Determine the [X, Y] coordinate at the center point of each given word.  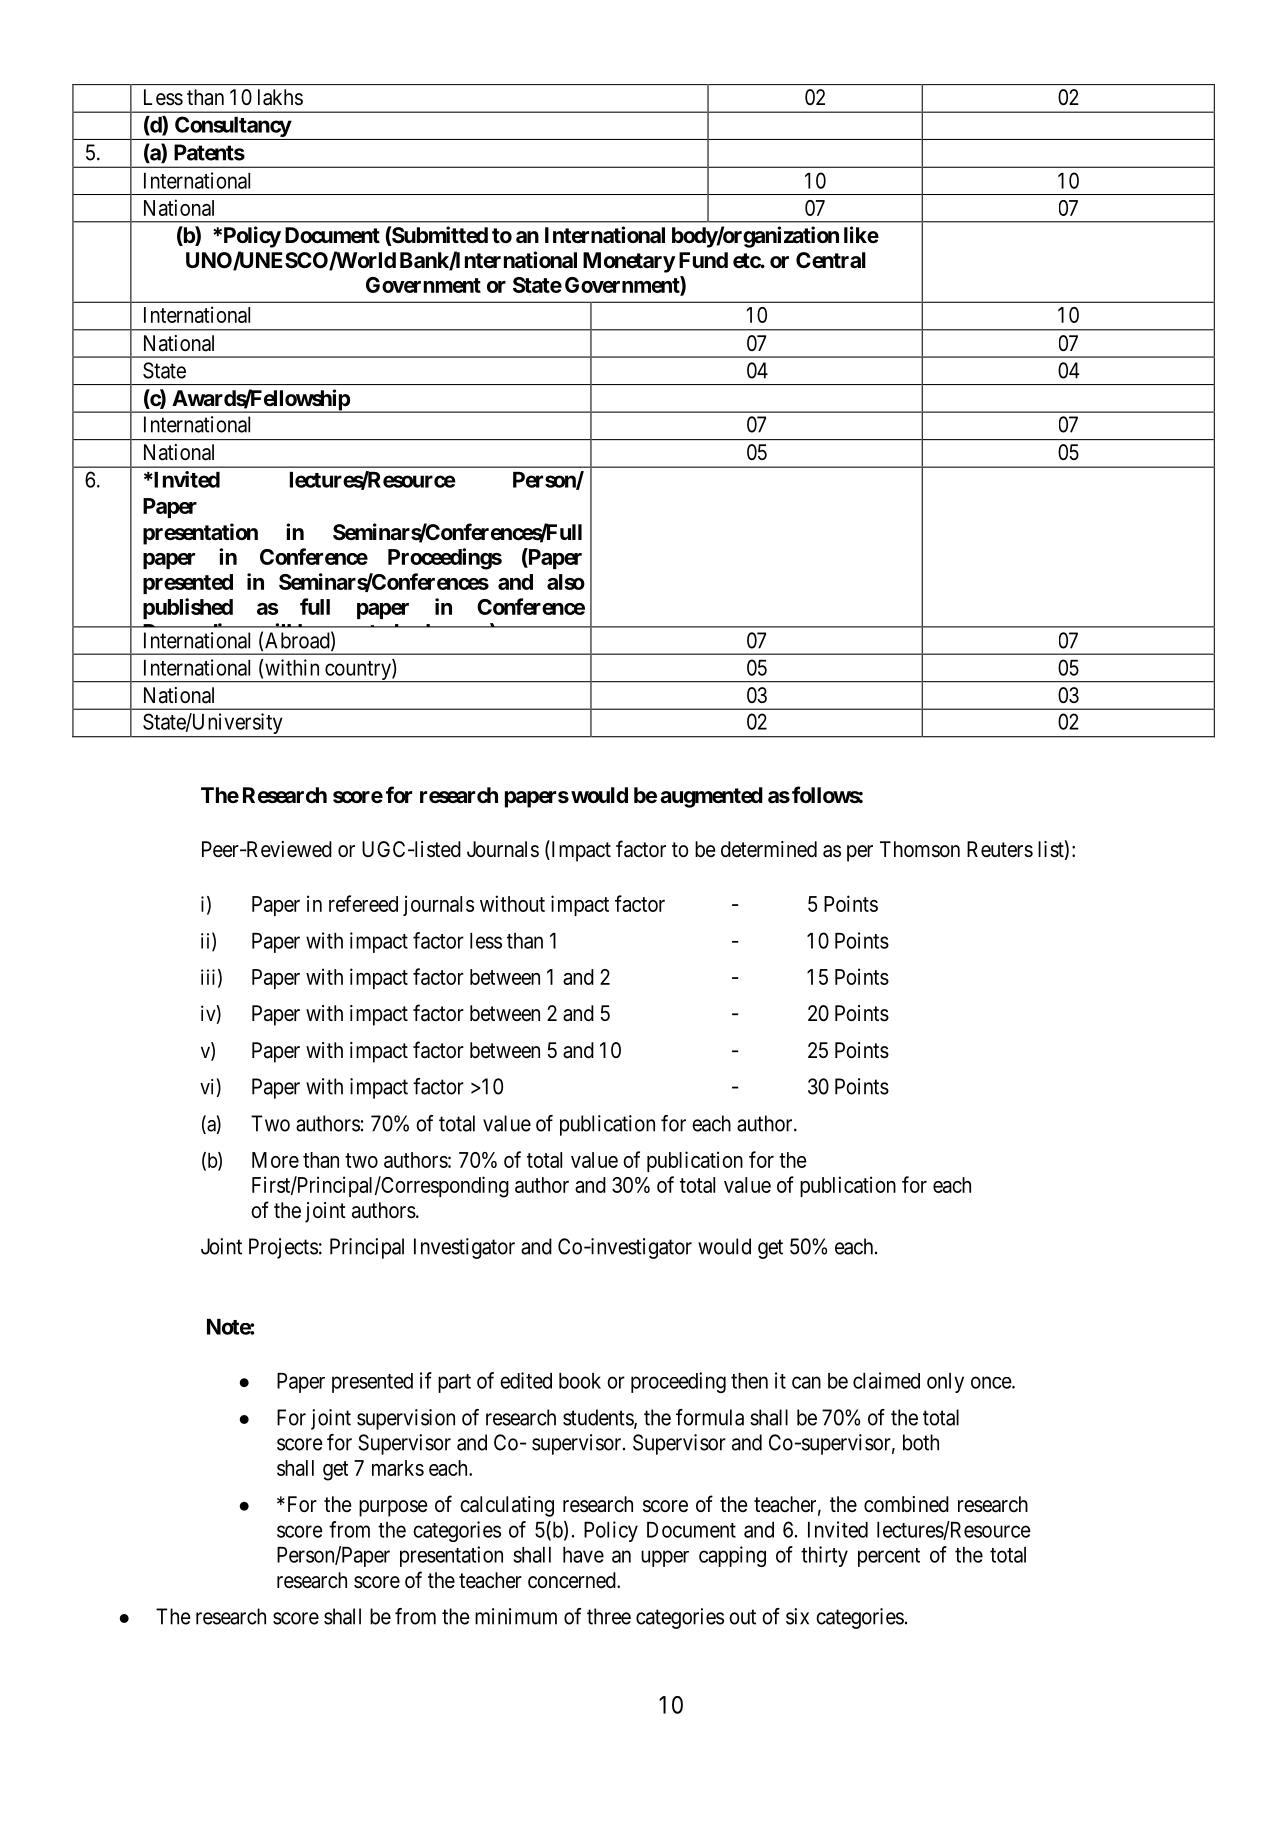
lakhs [280, 97]
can [806, 1382]
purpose [393, 1508]
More [275, 1160]
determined [769, 849]
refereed [363, 903]
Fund [703, 260]
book [580, 1381]
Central [831, 260]
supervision [406, 1419]
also [566, 582]
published [188, 608]
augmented [711, 797]
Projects [283, 1248]
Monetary [629, 262]
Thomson [920, 849]
